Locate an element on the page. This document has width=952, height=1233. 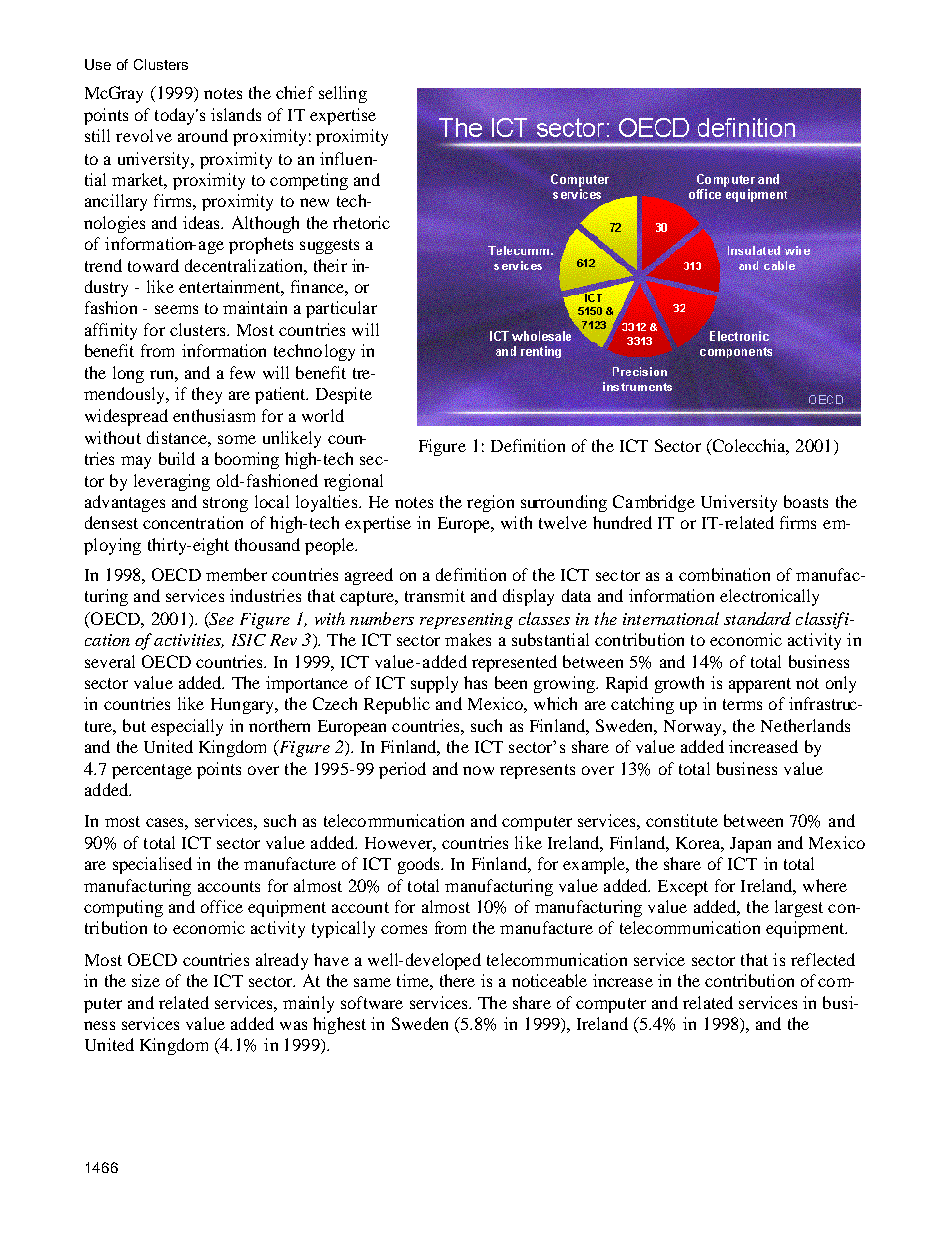
islands is located at coordinates (236, 114).
